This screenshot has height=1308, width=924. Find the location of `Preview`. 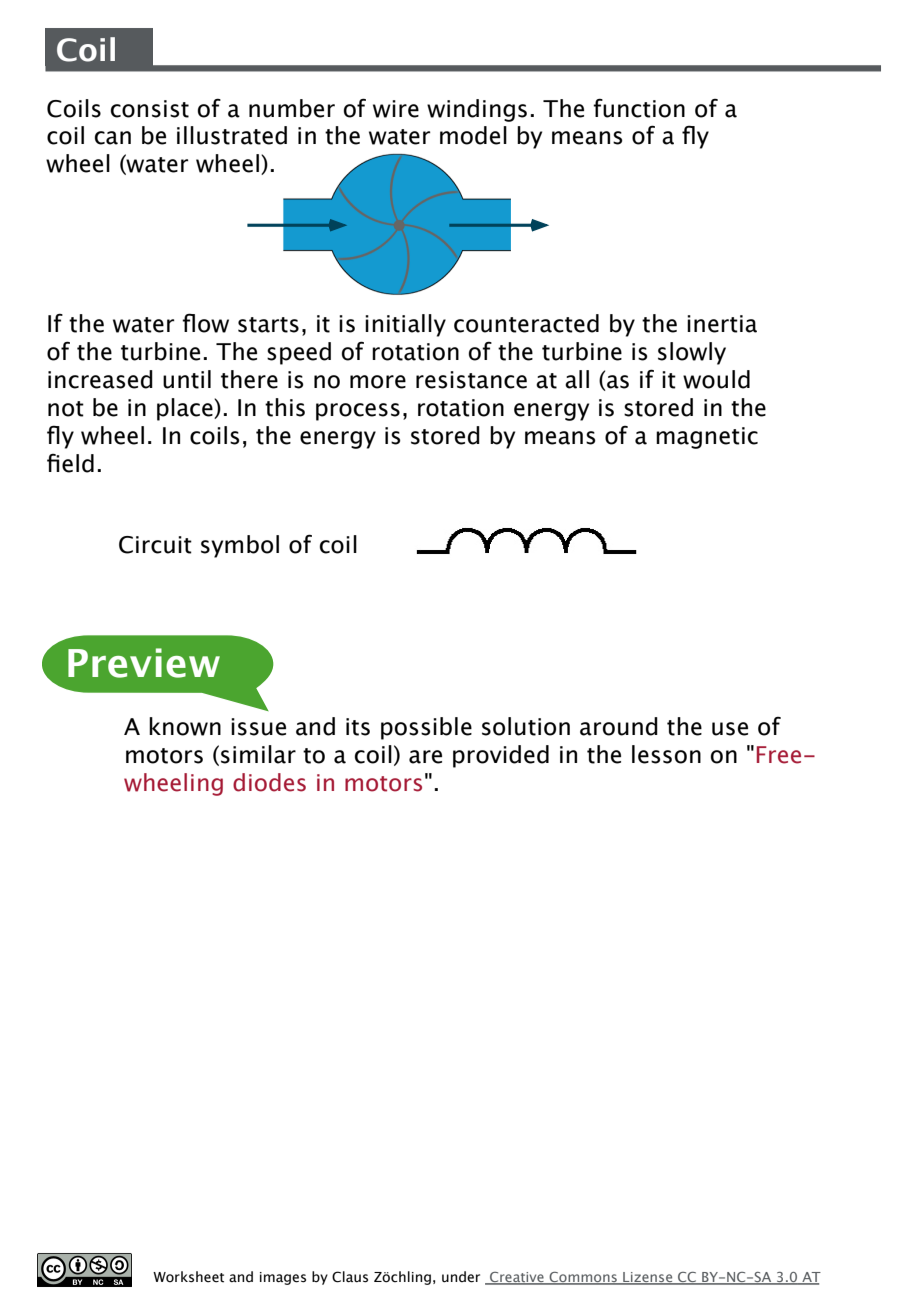

Preview is located at coordinates (144, 663).
